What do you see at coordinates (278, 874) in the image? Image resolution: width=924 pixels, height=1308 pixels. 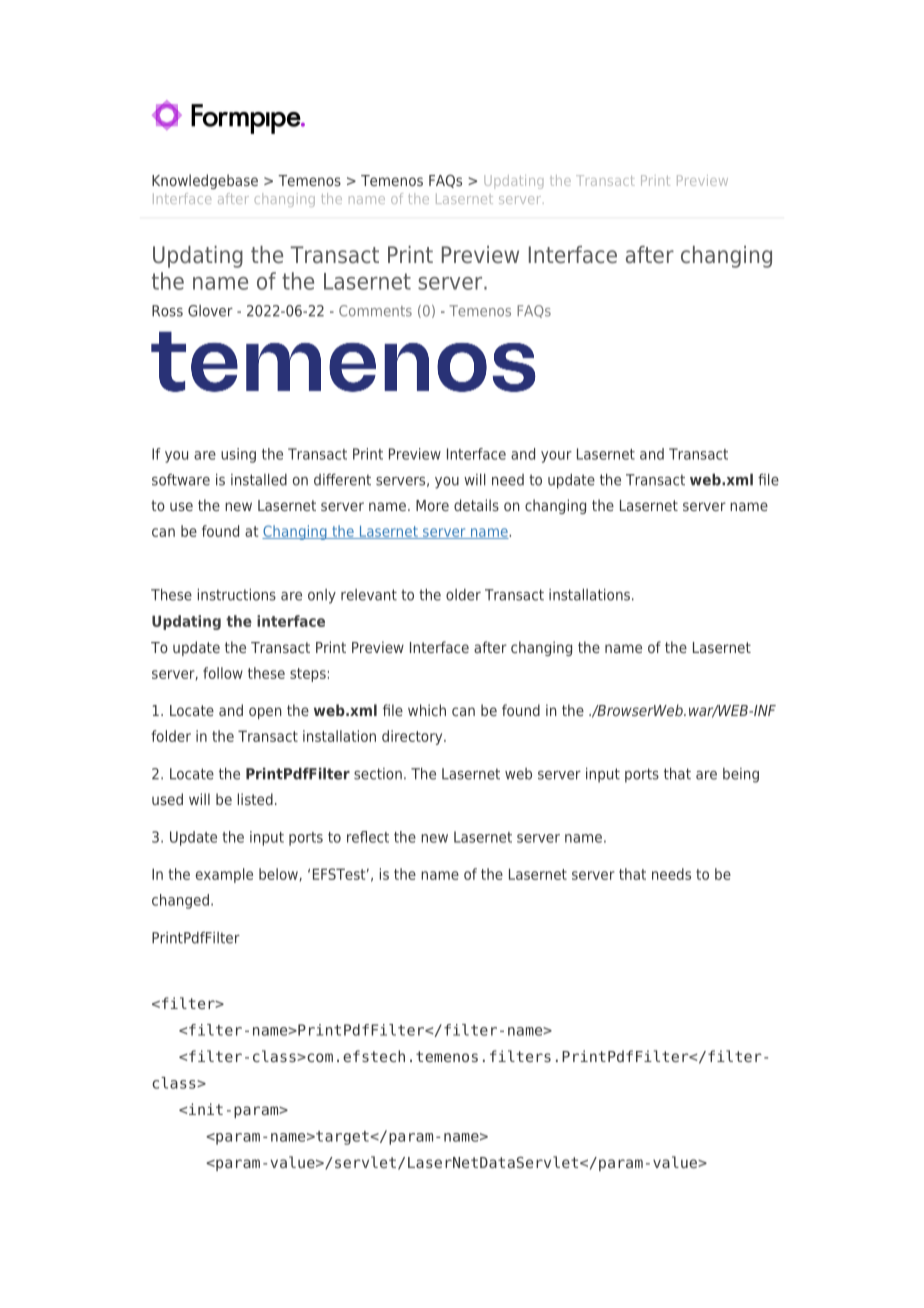 I see `below` at bounding box center [278, 874].
